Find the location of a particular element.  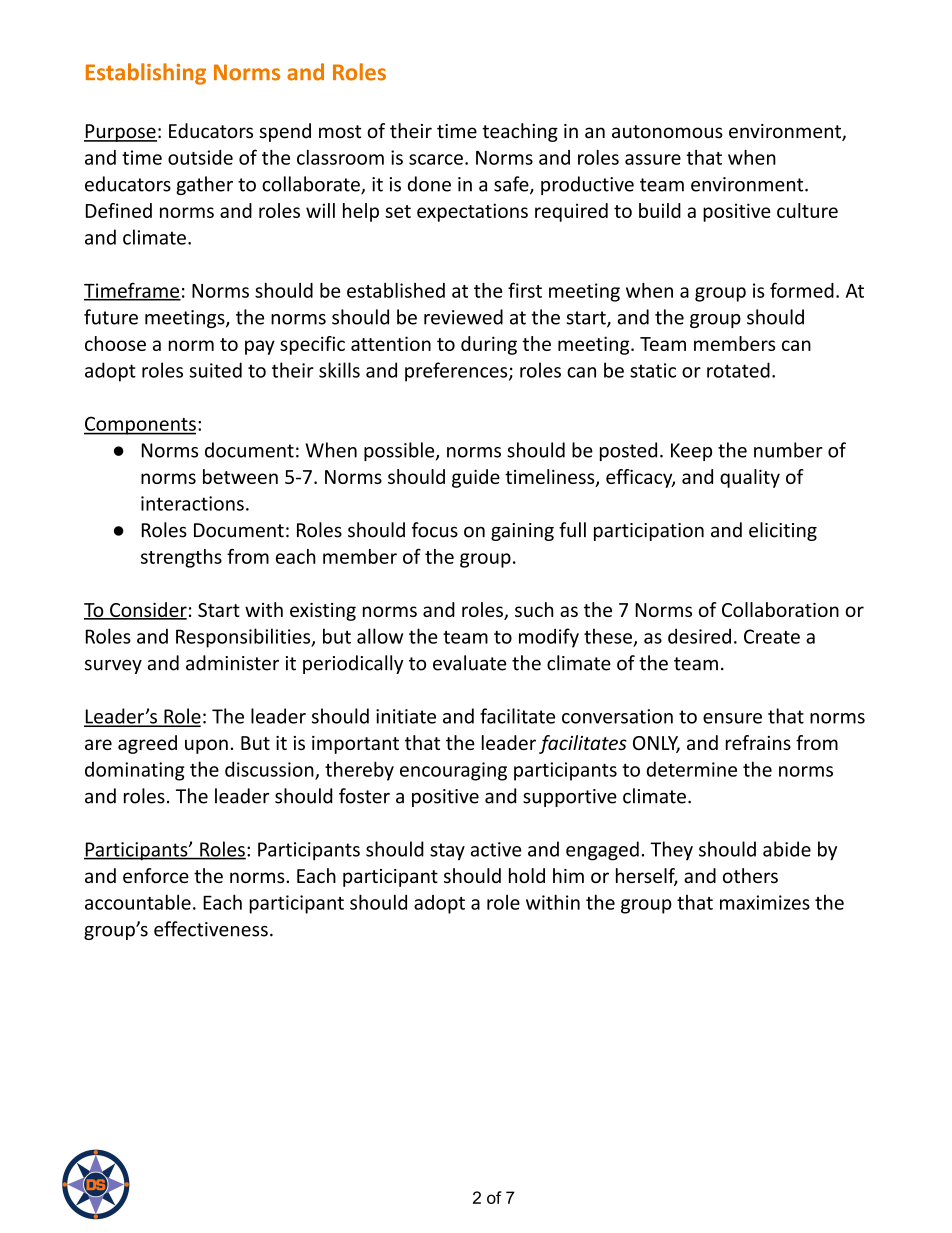

initiate is located at coordinates (406, 716).
